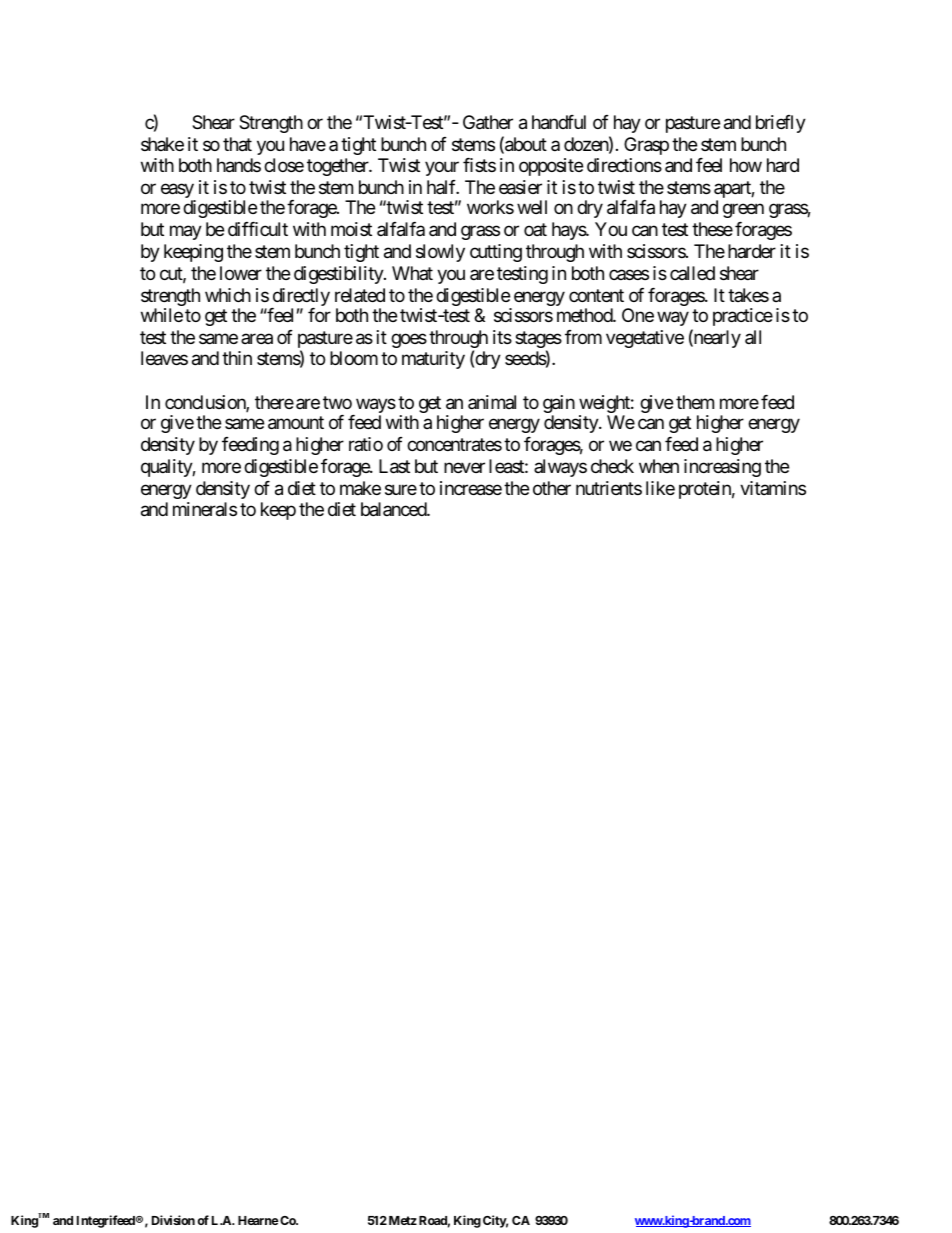 The height and width of the screenshot is (1233, 952). I want to click on increasing, so click(722, 468).
